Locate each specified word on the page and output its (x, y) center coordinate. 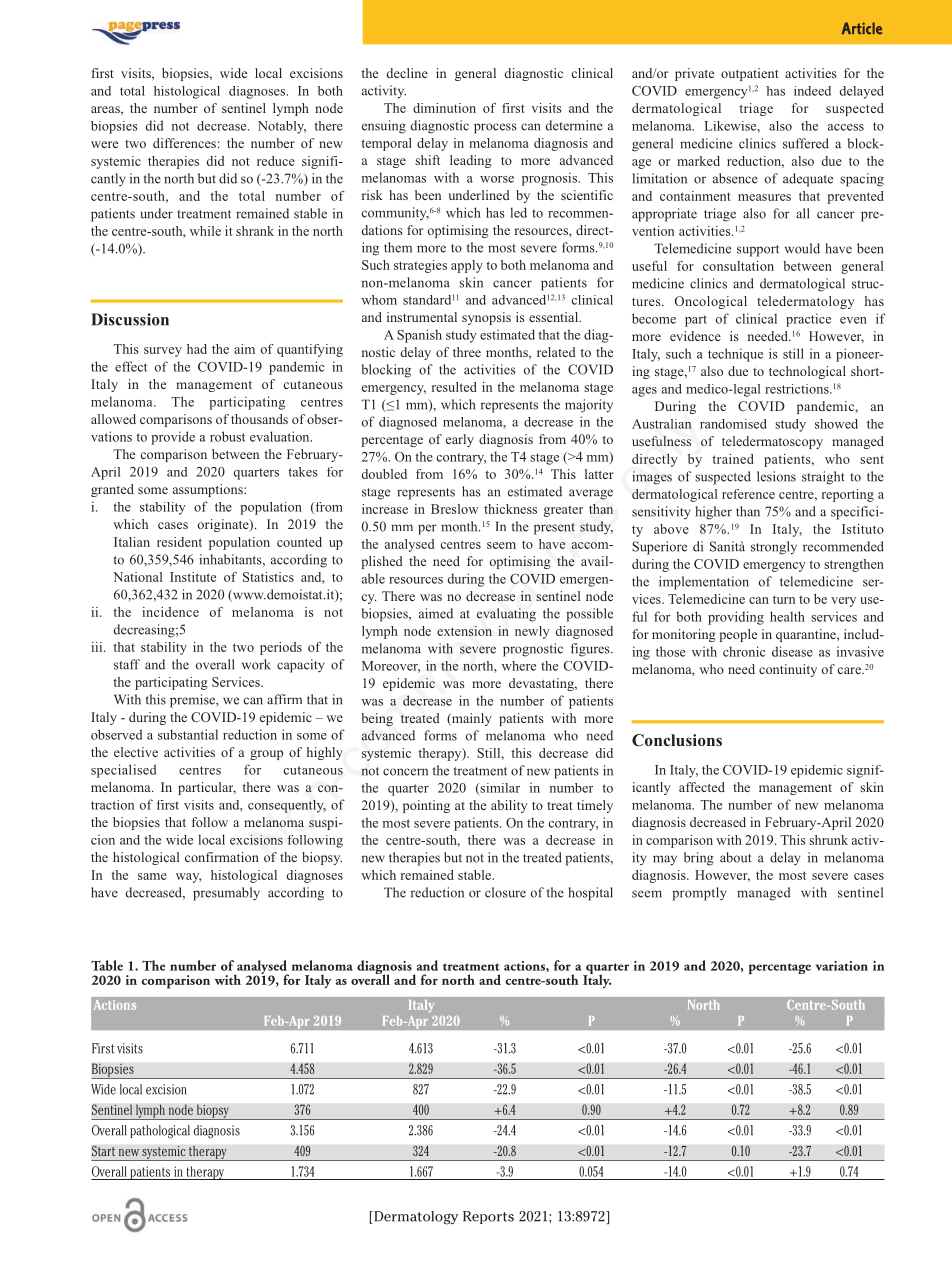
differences (184, 143)
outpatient (750, 74)
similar (499, 789)
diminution (444, 108)
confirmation (222, 857)
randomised (733, 424)
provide (173, 438)
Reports (488, 1217)
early (460, 440)
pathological (160, 1132)
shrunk (828, 840)
